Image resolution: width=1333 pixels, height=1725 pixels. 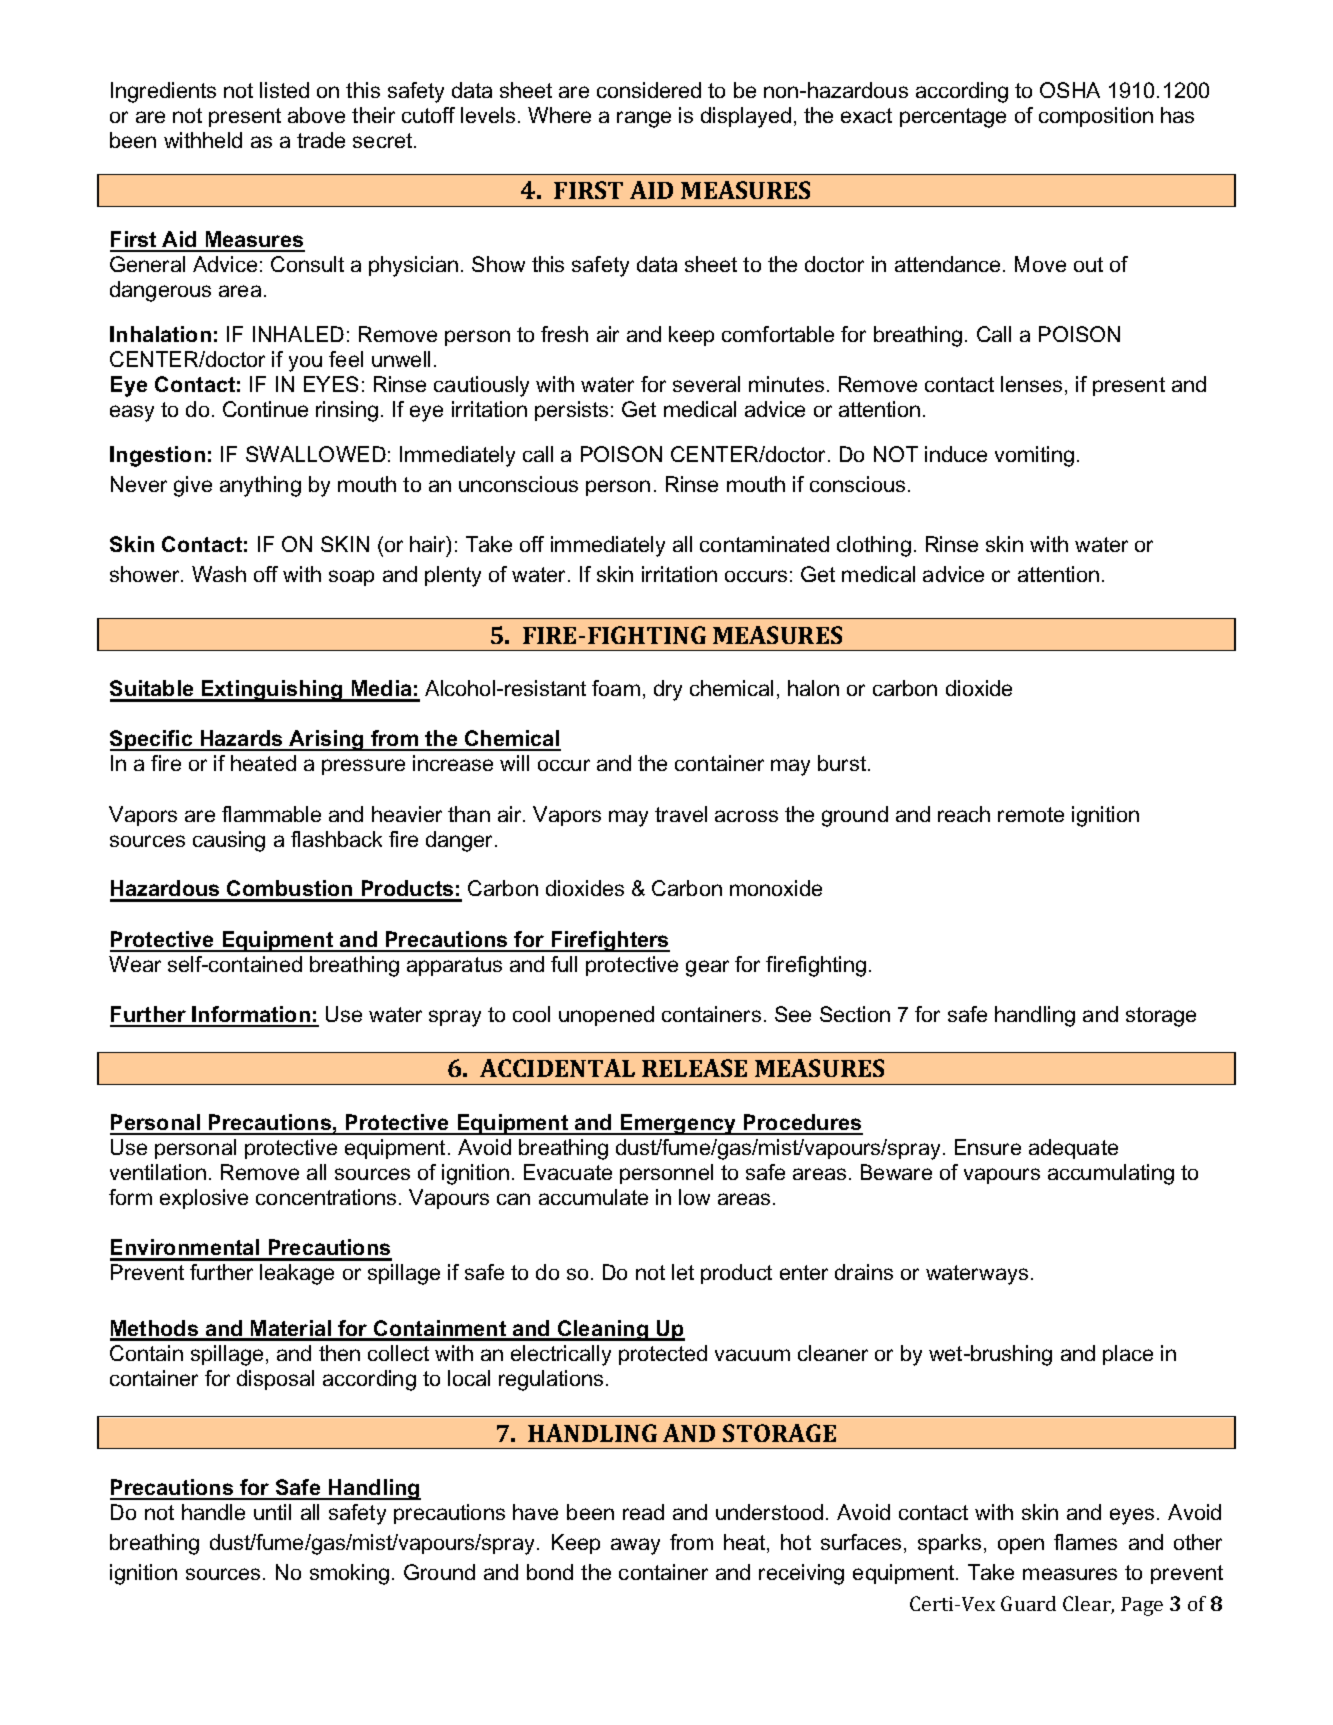 I want to click on contaminated, so click(x=764, y=544).
